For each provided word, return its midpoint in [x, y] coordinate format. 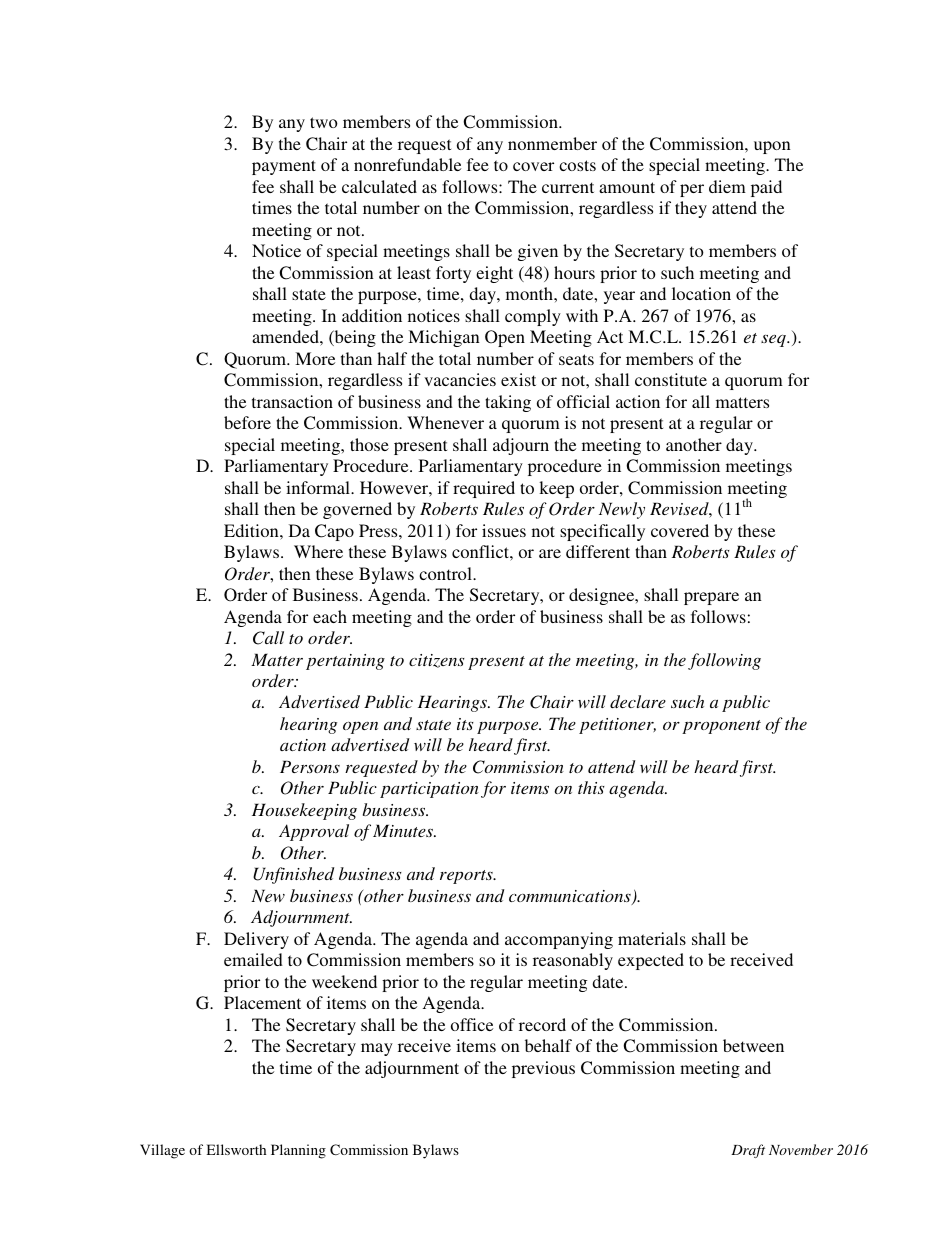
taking [508, 403]
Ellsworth [236, 1149]
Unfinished [293, 875]
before [247, 422]
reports [467, 877]
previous [543, 1069]
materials [652, 938]
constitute [671, 379]
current [568, 187]
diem [727, 186]
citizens [437, 661]
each [330, 616]
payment [284, 167]
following [724, 661]
